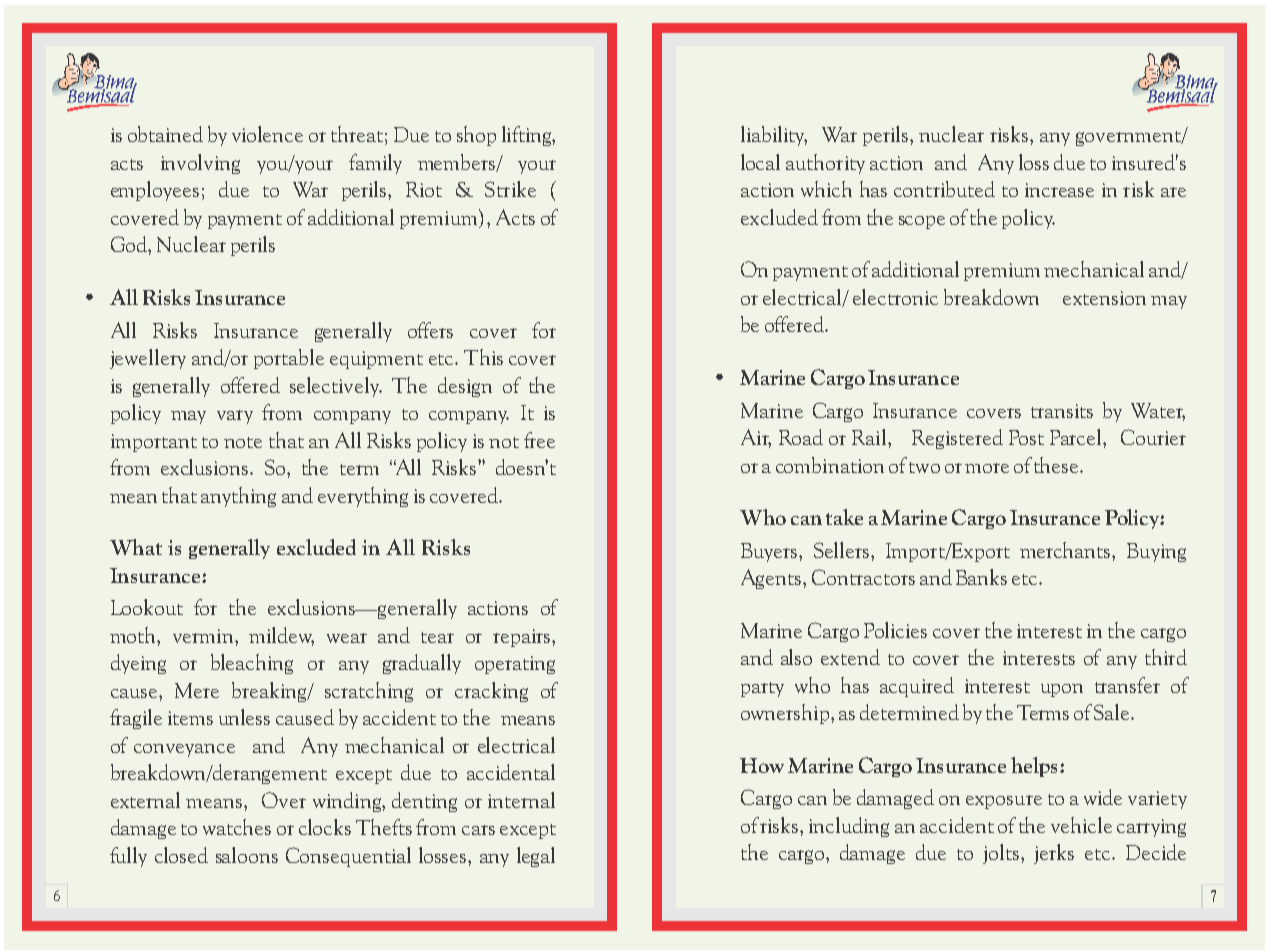 The width and height of the image is (1272, 952). What do you see at coordinates (238, 497) in the image?
I see `anything` at bounding box center [238, 497].
